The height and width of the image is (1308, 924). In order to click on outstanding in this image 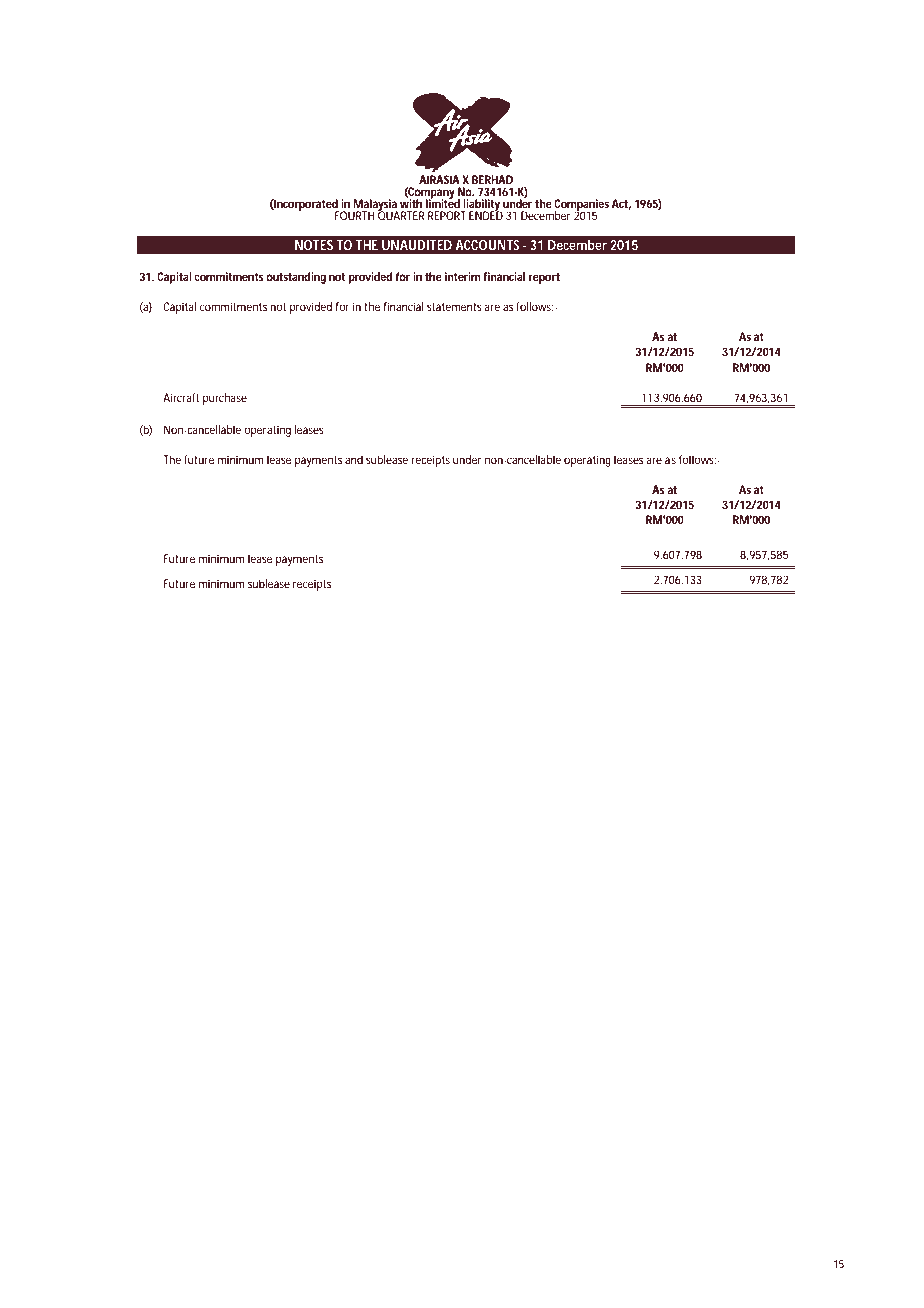, I will do `click(296, 278)`.
